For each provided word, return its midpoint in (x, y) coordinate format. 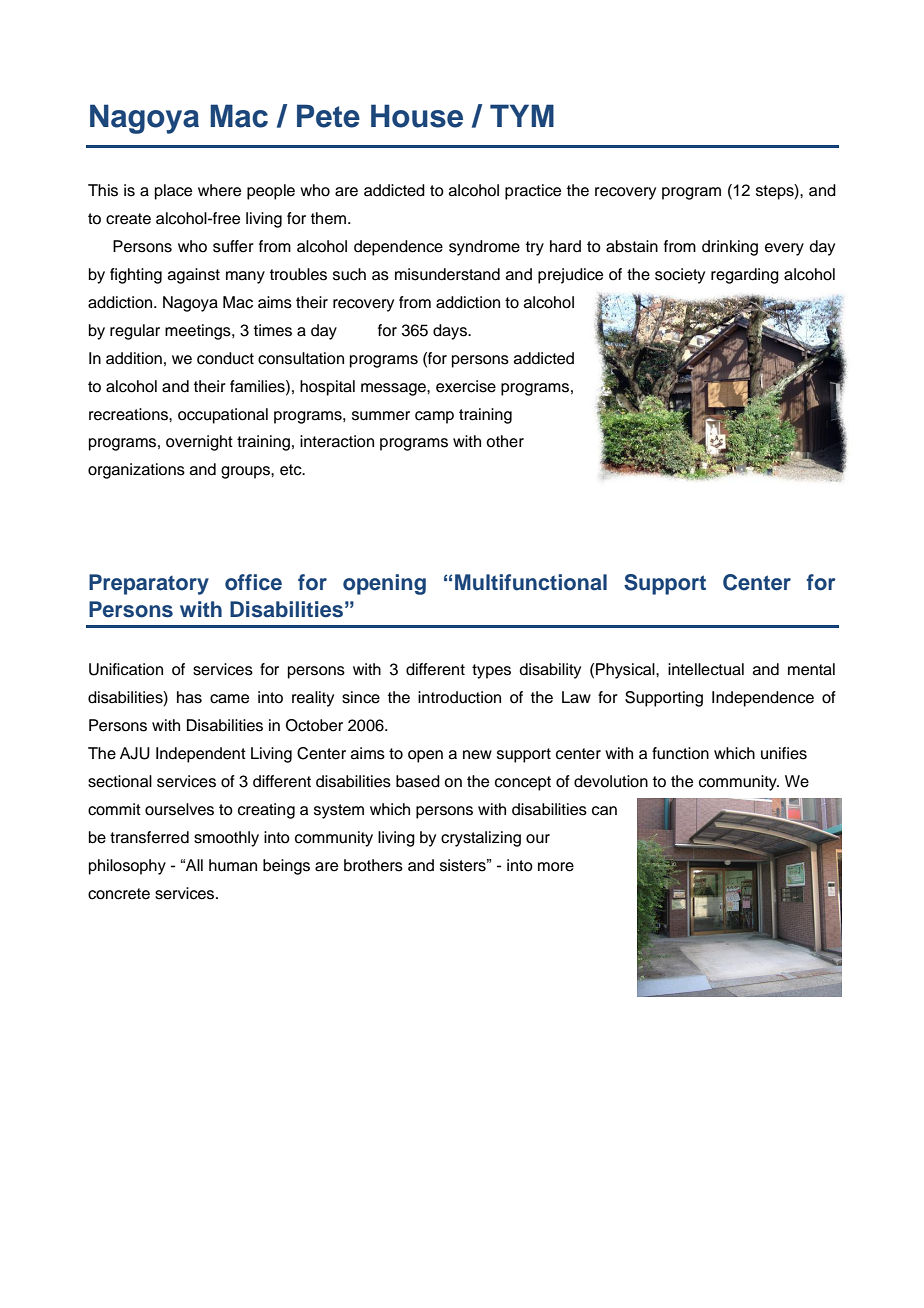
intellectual (706, 669)
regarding (745, 276)
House (417, 116)
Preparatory (149, 584)
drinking (730, 248)
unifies (784, 753)
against (194, 276)
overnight (199, 443)
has (189, 697)
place (173, 192)
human (233, 865)
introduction (459, 697)
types (491, 671)
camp (434, 417)
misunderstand (447, 274)
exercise (466, 386)
